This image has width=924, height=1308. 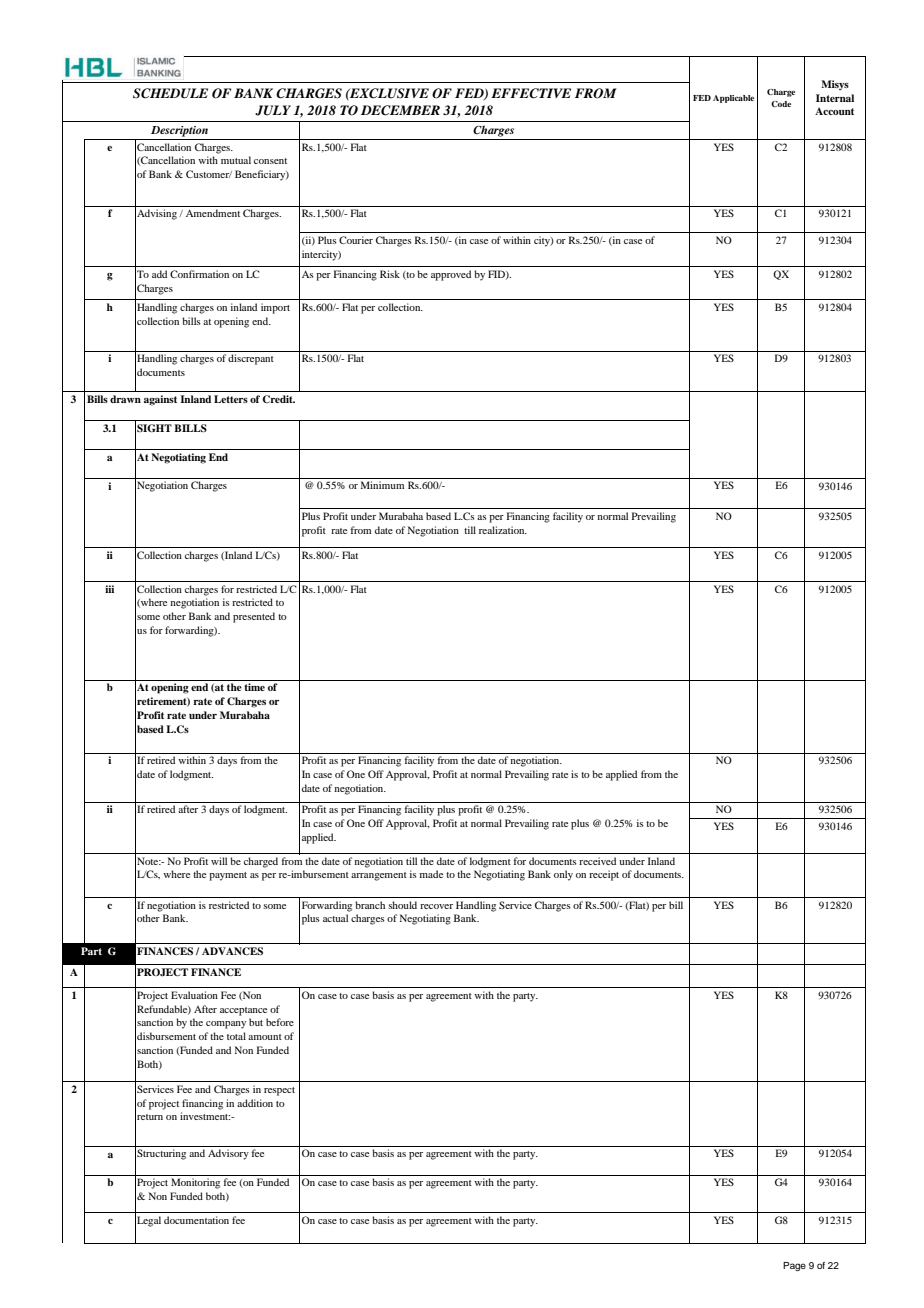 I want to click on documentation, so click(x=196, y=1220).
